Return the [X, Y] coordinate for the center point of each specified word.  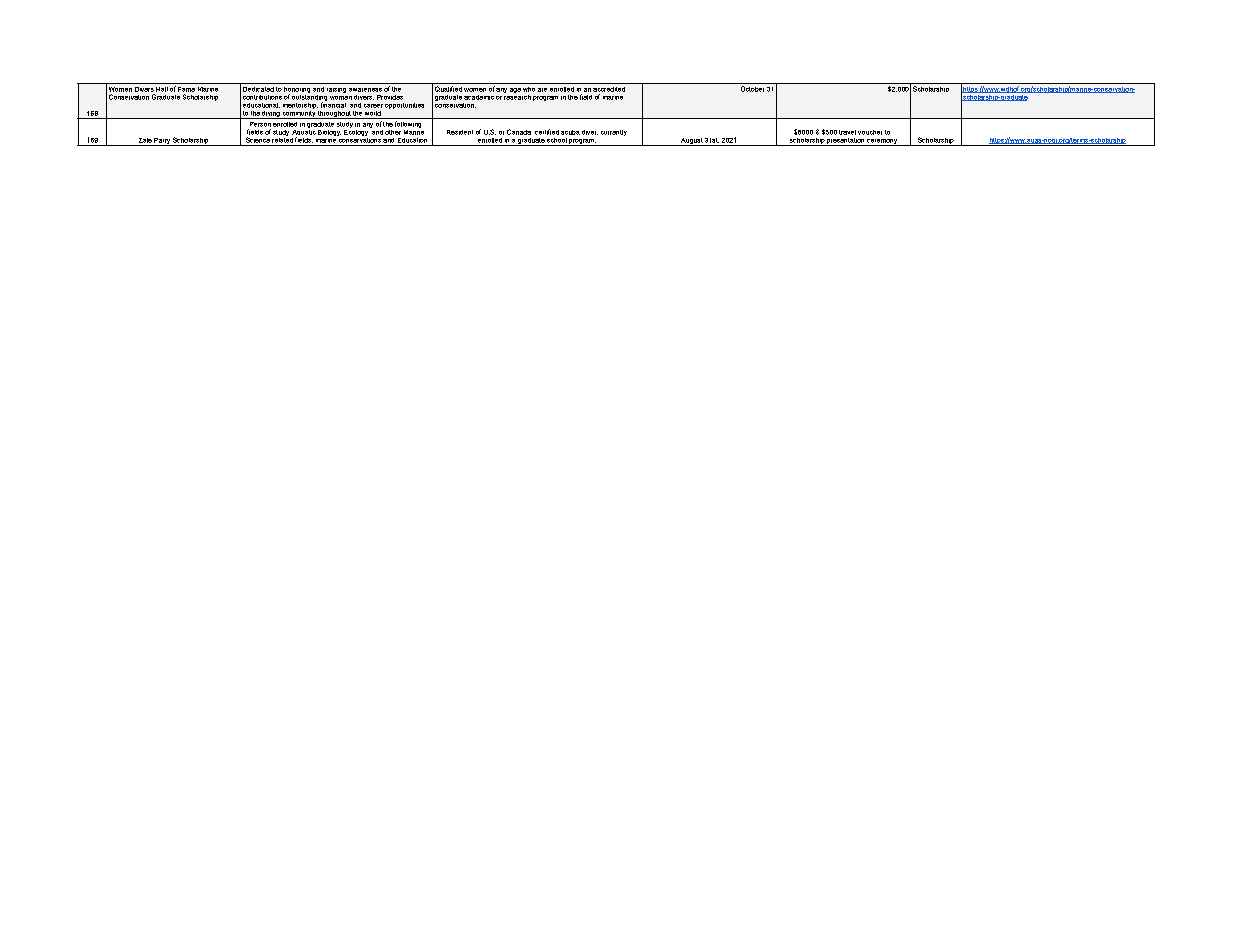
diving [271, 115]
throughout [334, 115]
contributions [262, 97]
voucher [870, 132]
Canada [519, 132]
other [393, 132]
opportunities [404, 106]
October [752, 89]
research [517, 96]
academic [479, 97]
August [691, 142]
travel [847, 132]
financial [333, 104]
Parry [162, 142]
